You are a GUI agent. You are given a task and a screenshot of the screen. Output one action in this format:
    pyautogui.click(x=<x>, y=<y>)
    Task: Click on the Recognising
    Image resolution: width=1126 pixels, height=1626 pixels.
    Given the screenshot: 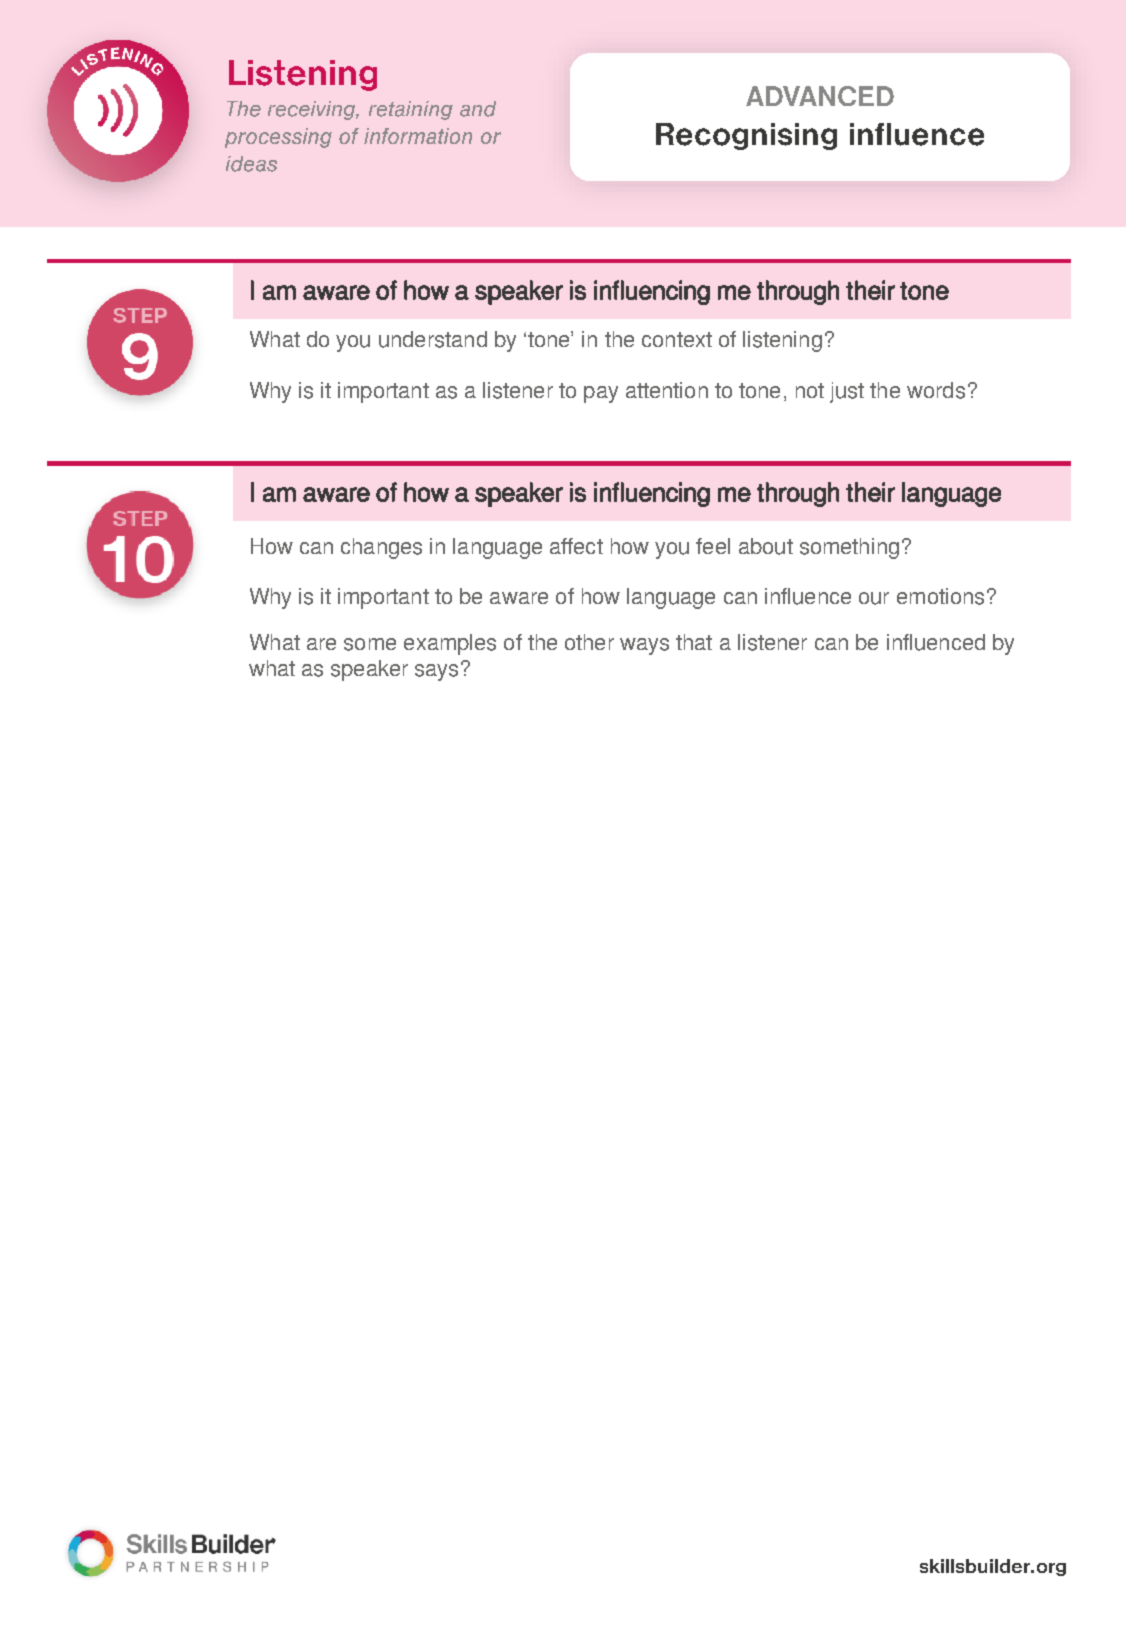 What is the action you would take?
    pyautogui.click(x=746, y=136)
